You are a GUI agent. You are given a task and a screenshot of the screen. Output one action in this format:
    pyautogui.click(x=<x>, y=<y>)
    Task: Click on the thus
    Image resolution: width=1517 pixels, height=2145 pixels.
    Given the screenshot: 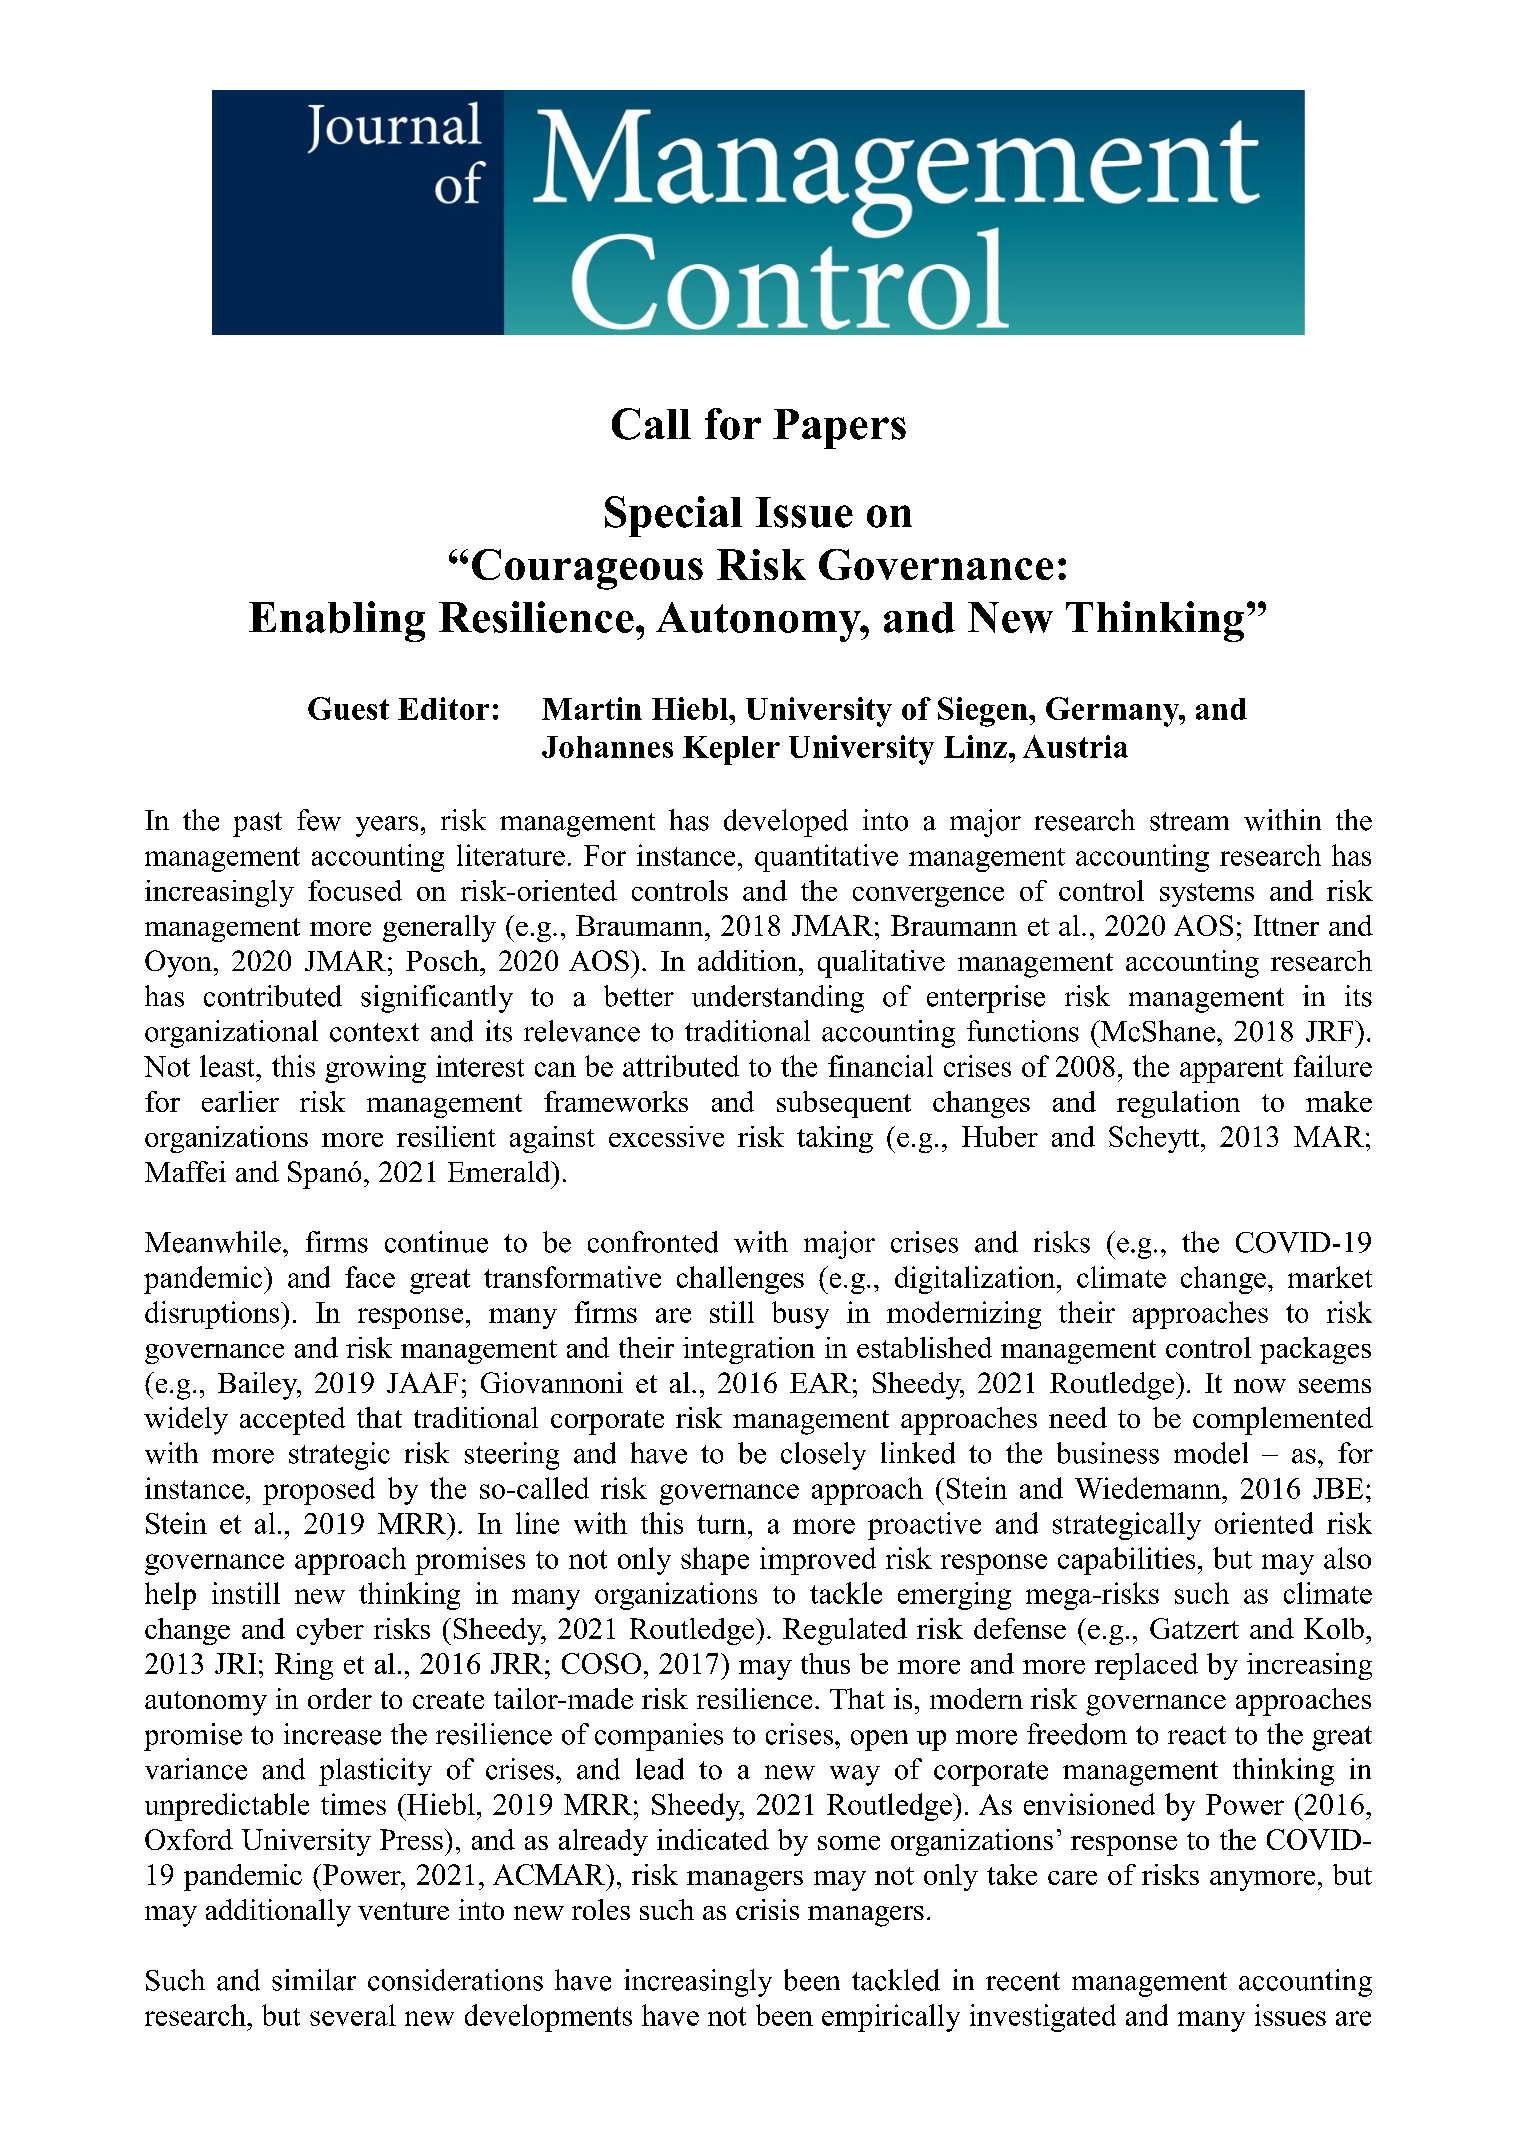 What is the action you would take?
    pyautogui.click(x=825, y=1663)
